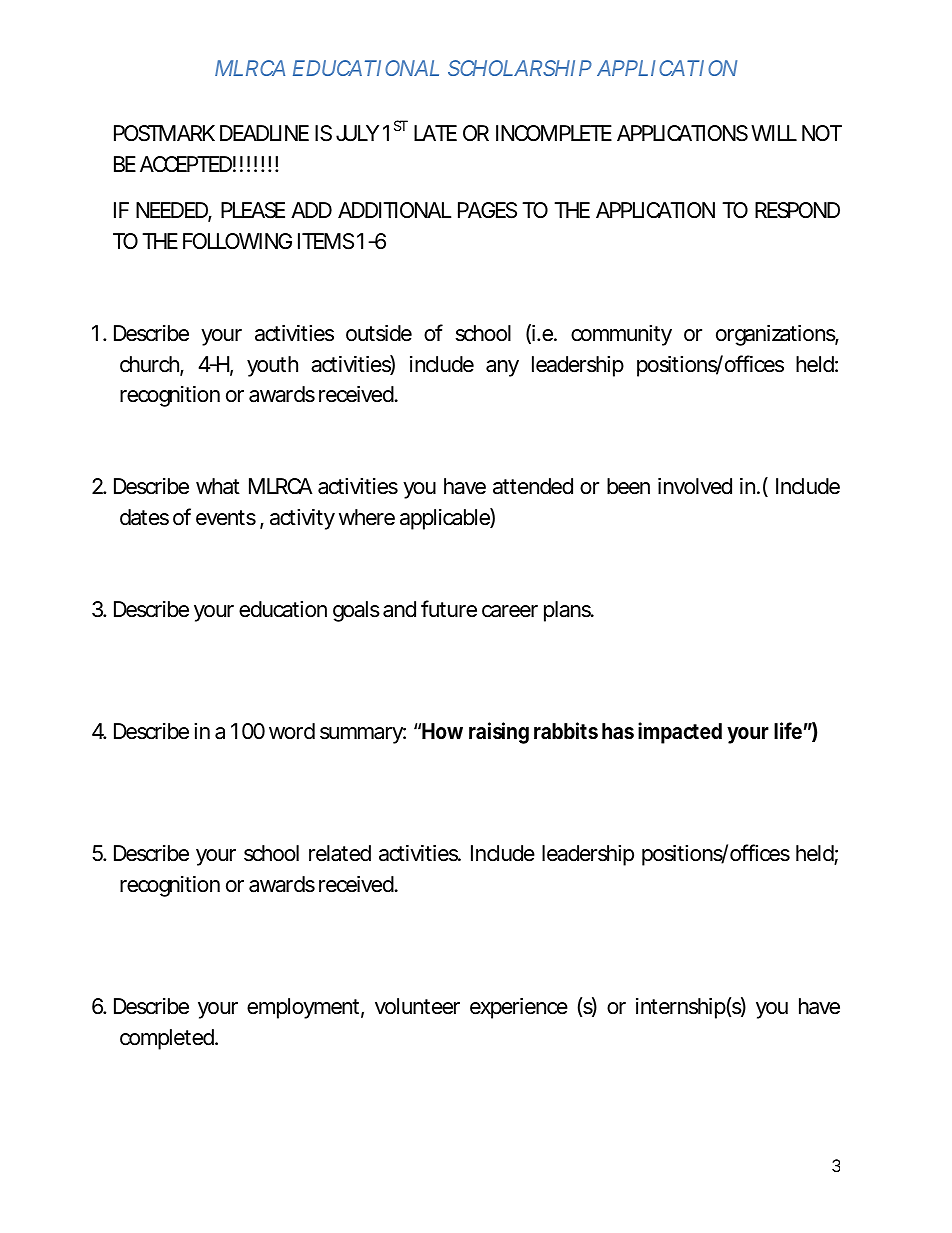 This page has width=952, height=1233. What do you see at coordinates (264, 133) in the page?
I see `DEADLINE` at bounding box center [264, 133].
